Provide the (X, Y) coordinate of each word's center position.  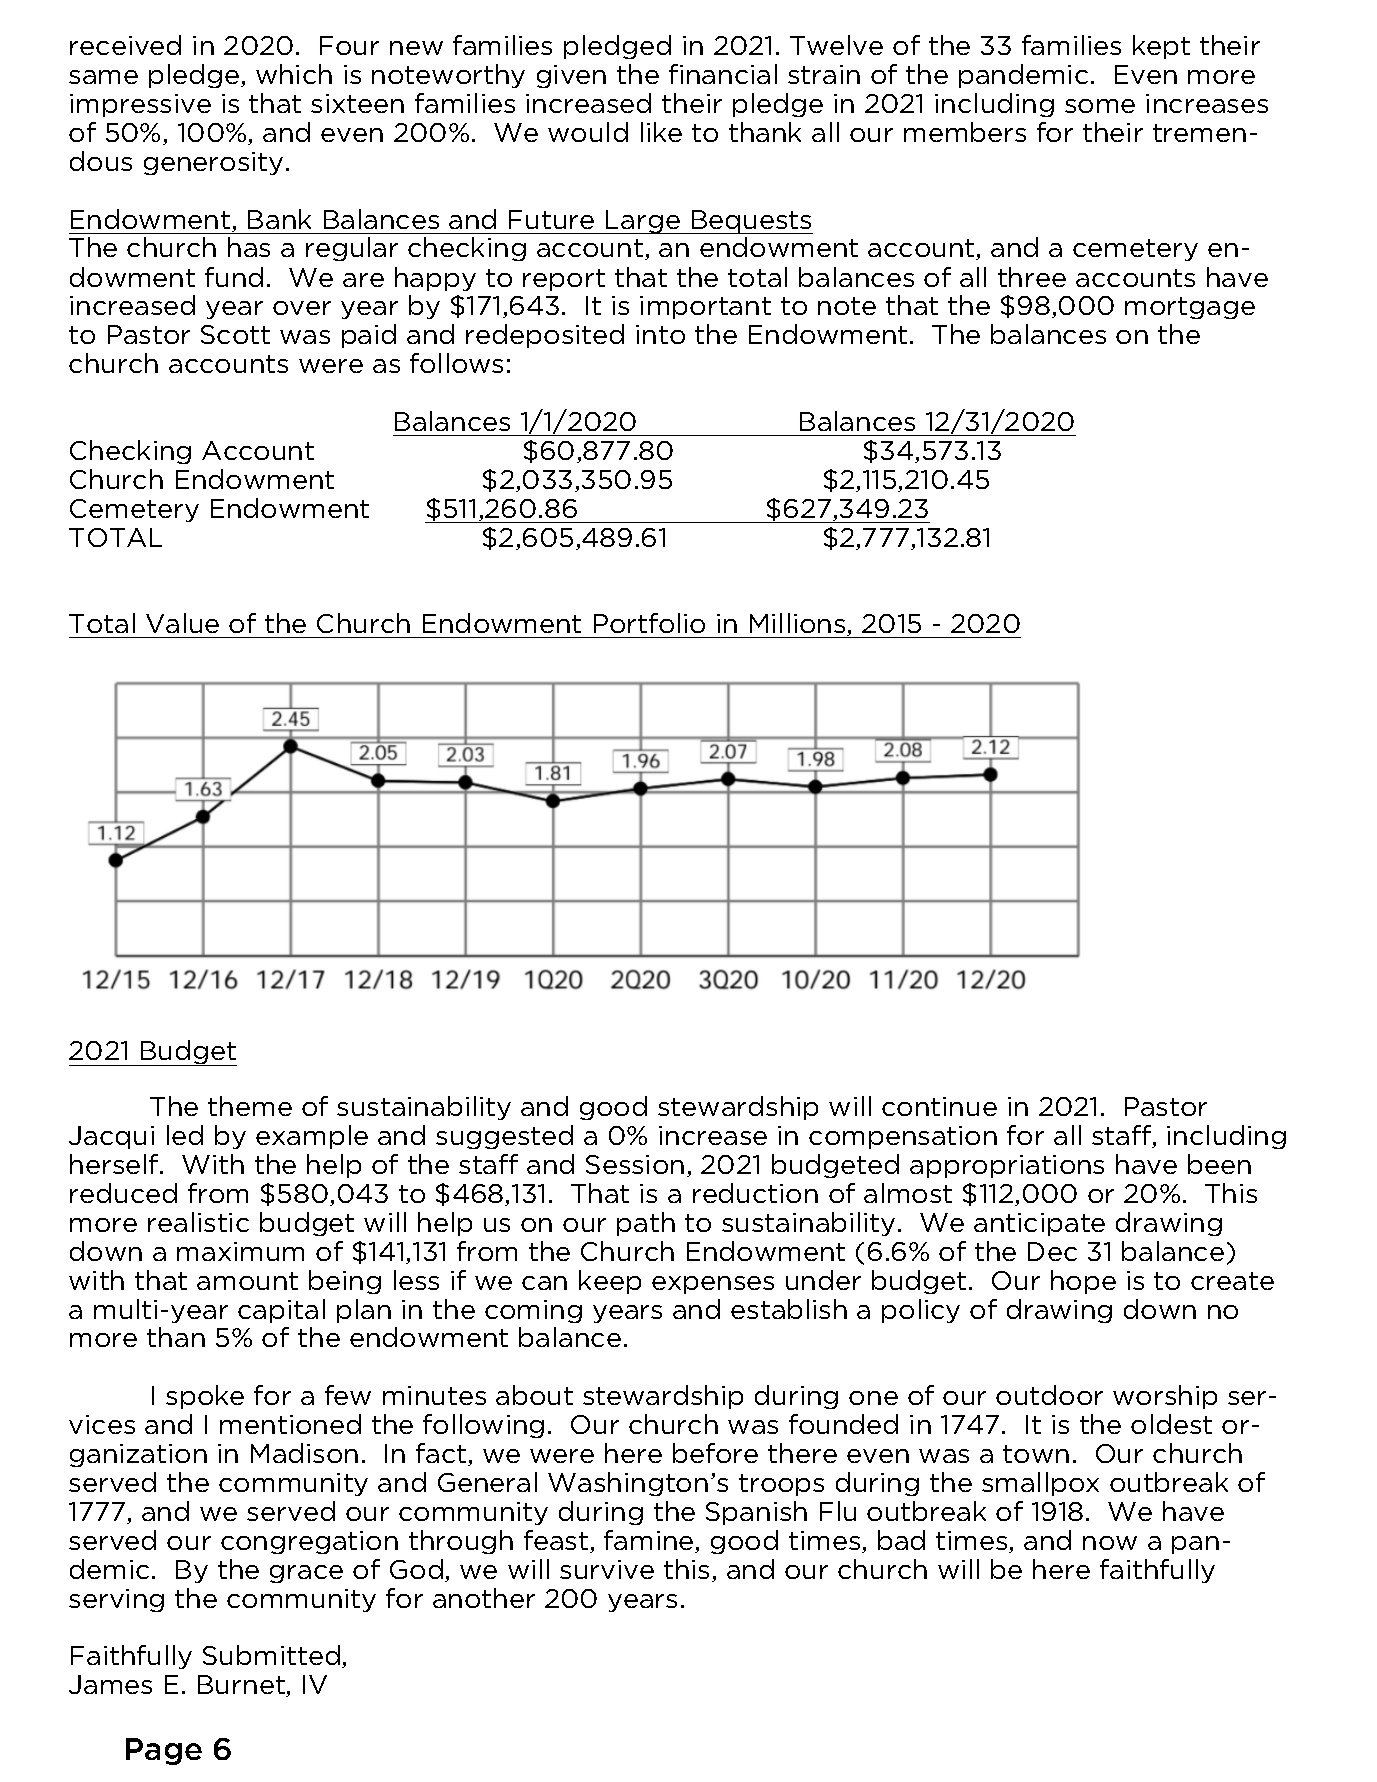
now (1110, 1543)
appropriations (1007, 1166)
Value (182, 623)
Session (635, 1164)
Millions (799, 624)
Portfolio (649, 623)
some (1100, 106)
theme (250, 1106)
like (661, 132)
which (294, 74)
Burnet (242, 1686)
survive (607, 1569)
